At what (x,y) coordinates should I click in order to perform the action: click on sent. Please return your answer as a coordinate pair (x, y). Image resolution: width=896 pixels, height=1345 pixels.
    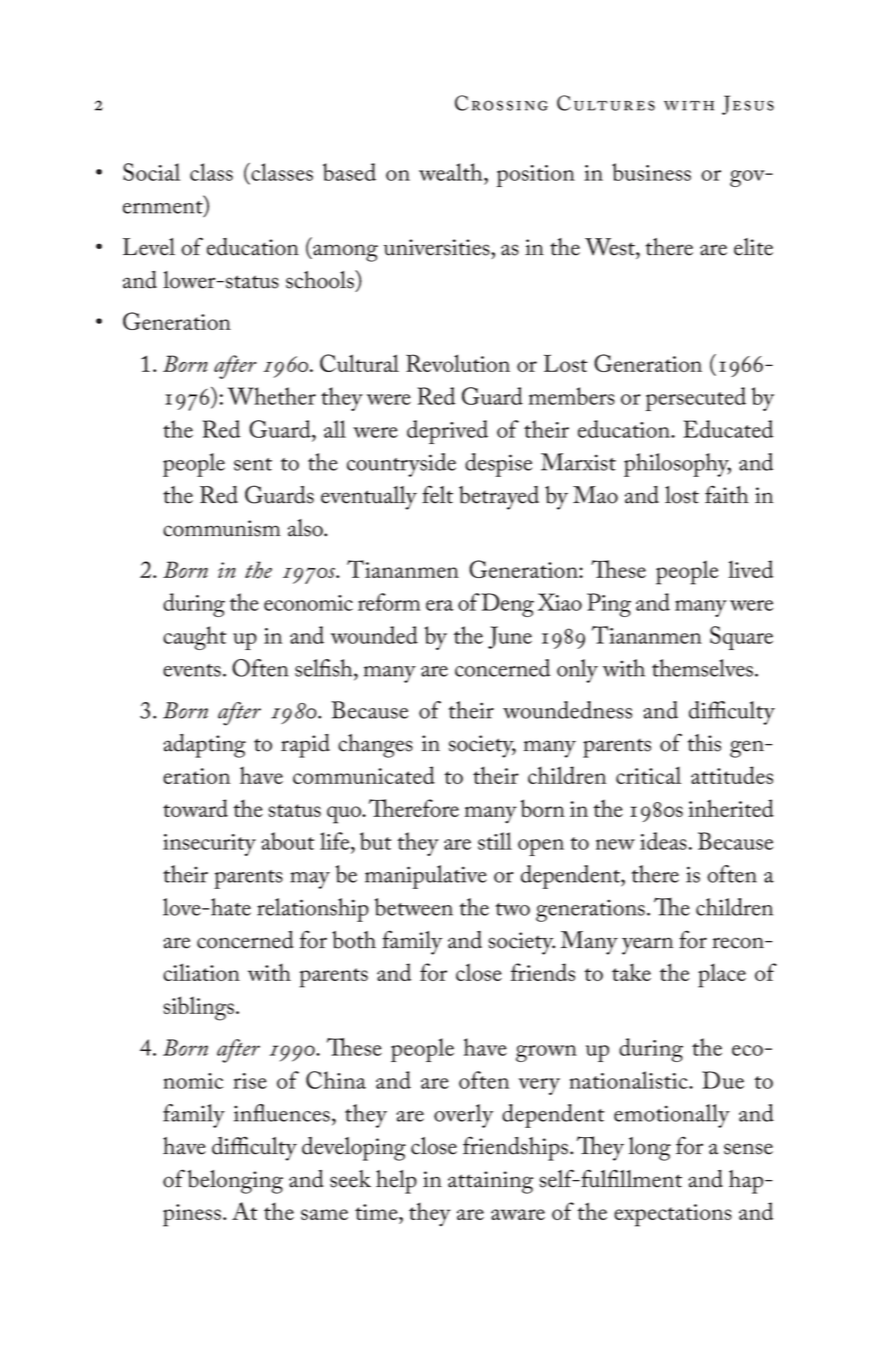
    Looking at the image, I should click on (253, 464).
